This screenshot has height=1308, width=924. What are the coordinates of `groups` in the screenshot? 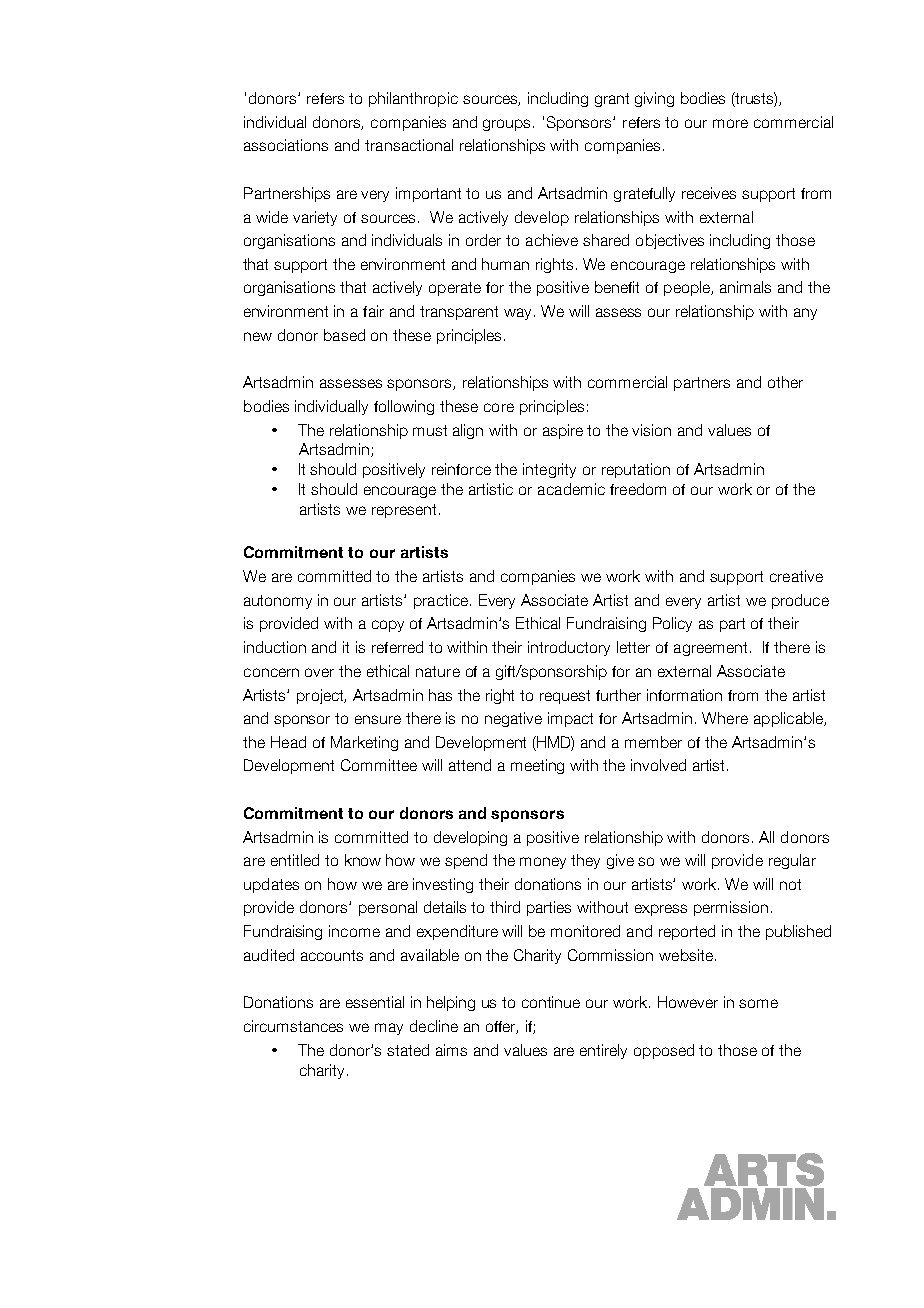 It's located at (508, 125).
